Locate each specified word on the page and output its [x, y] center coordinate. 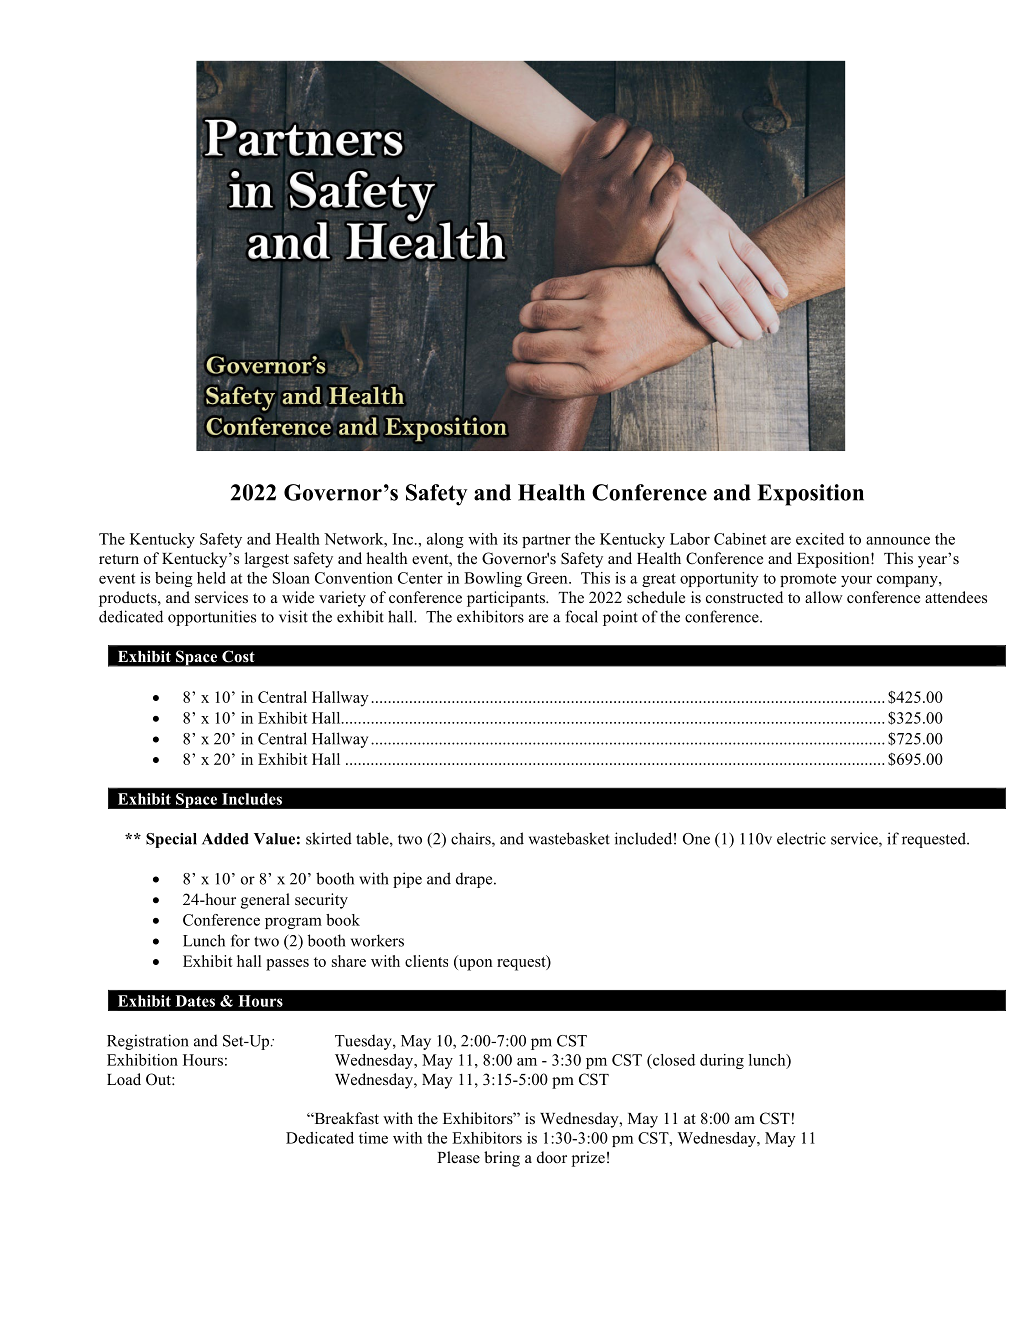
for [240, 940]
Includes [252, 799]
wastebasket [569, 838]
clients [426, 961]
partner [546, 541]
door [552, 1157]
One [696, 839]
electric [801, 838]
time [373, 1138]
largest [267, 560]
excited [820, 539]
